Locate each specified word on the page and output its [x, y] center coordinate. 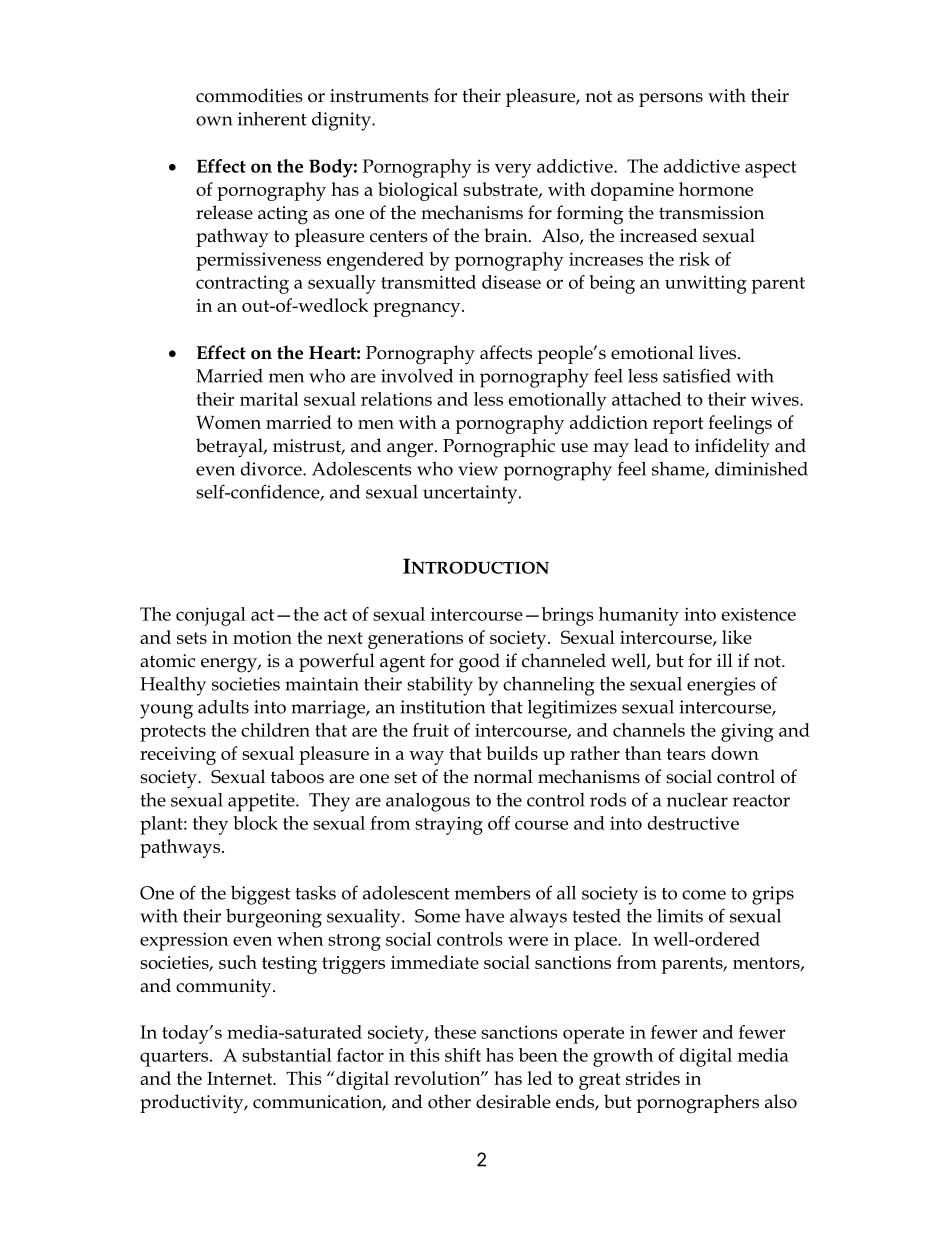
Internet [241, 1078]
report [678, 425]
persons [671, 100]
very [513, 170]
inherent [272, 118]
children [275, 730]
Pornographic [499, 448]
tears [686, 754]
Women [228, 422]
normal [503, 776]
